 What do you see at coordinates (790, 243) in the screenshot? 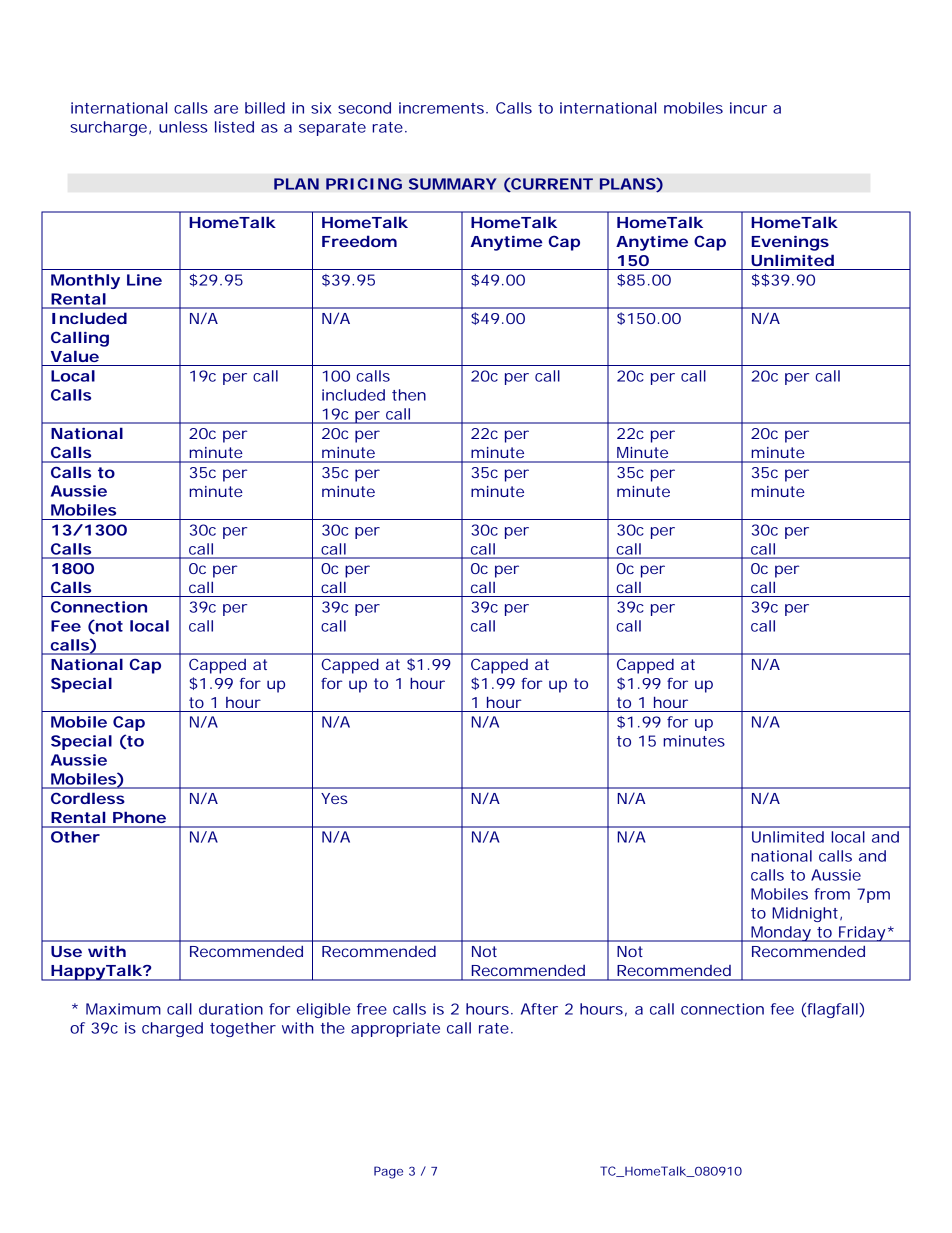
I see `Evenings` at bounding box center [790, 243].
